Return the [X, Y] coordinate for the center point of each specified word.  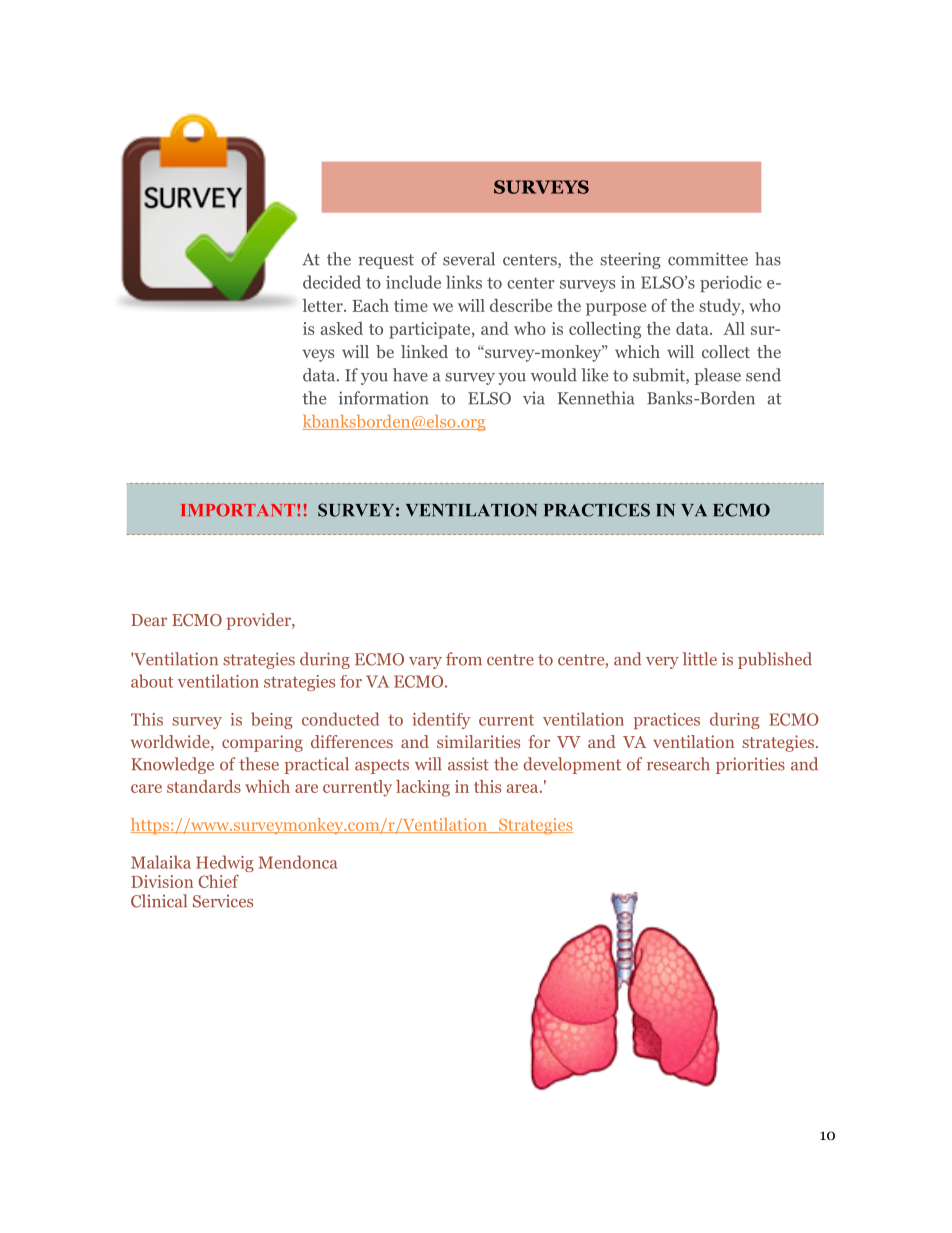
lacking [423, 788]
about [152, 681]
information [383, 398]
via [534, 398]
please [717, 376]
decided [332, 282]
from [464, 659]
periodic [731, 283]
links [464, 282]
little [700, 659]
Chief [218, 881]
